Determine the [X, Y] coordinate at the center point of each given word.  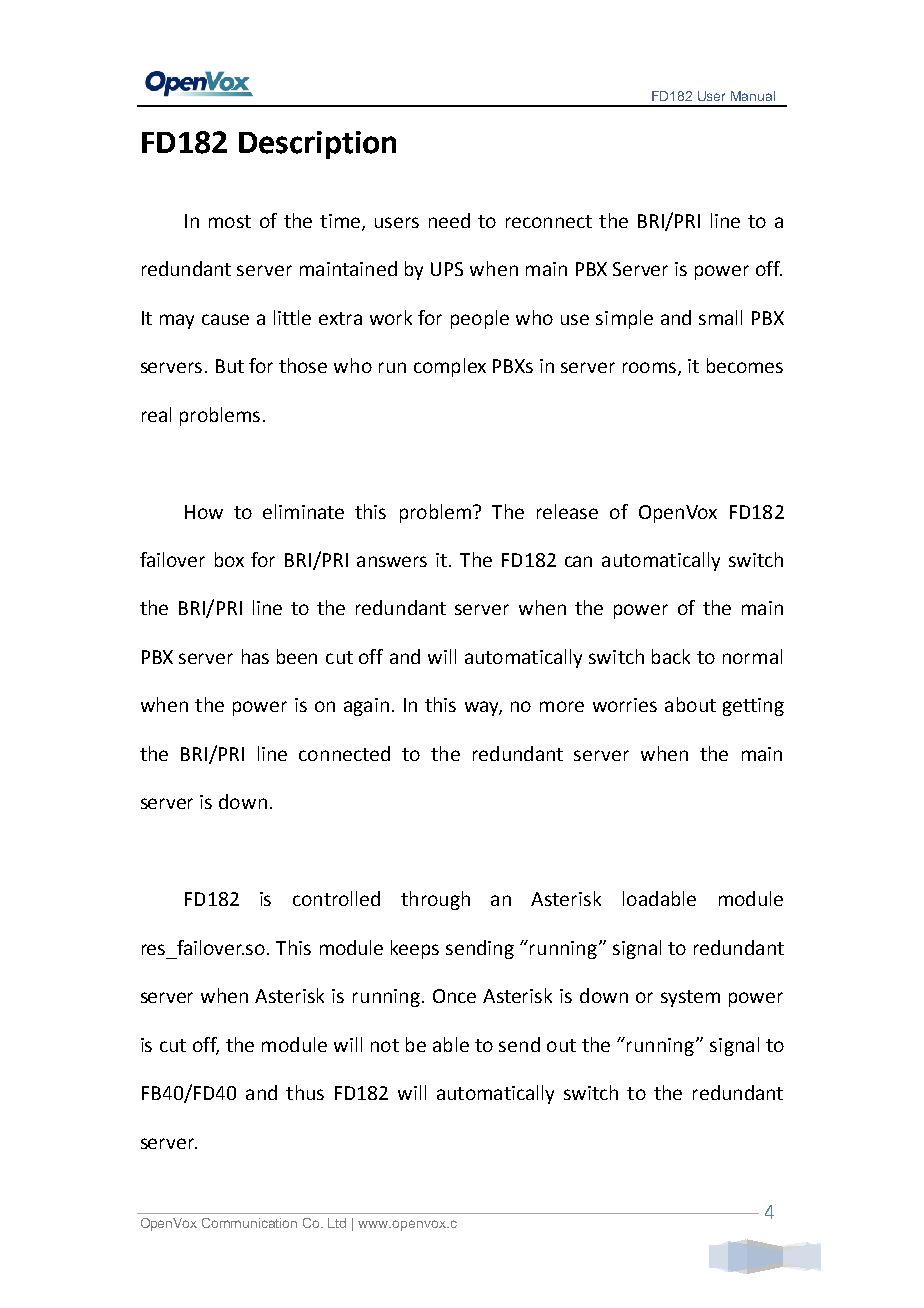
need [449, 220]
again [366, 707]
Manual [753, 96]
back [671, 656]
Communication [249, 1223]
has [255, 656]
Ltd [337, 1223]
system [690, 998]
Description [317, 145]
